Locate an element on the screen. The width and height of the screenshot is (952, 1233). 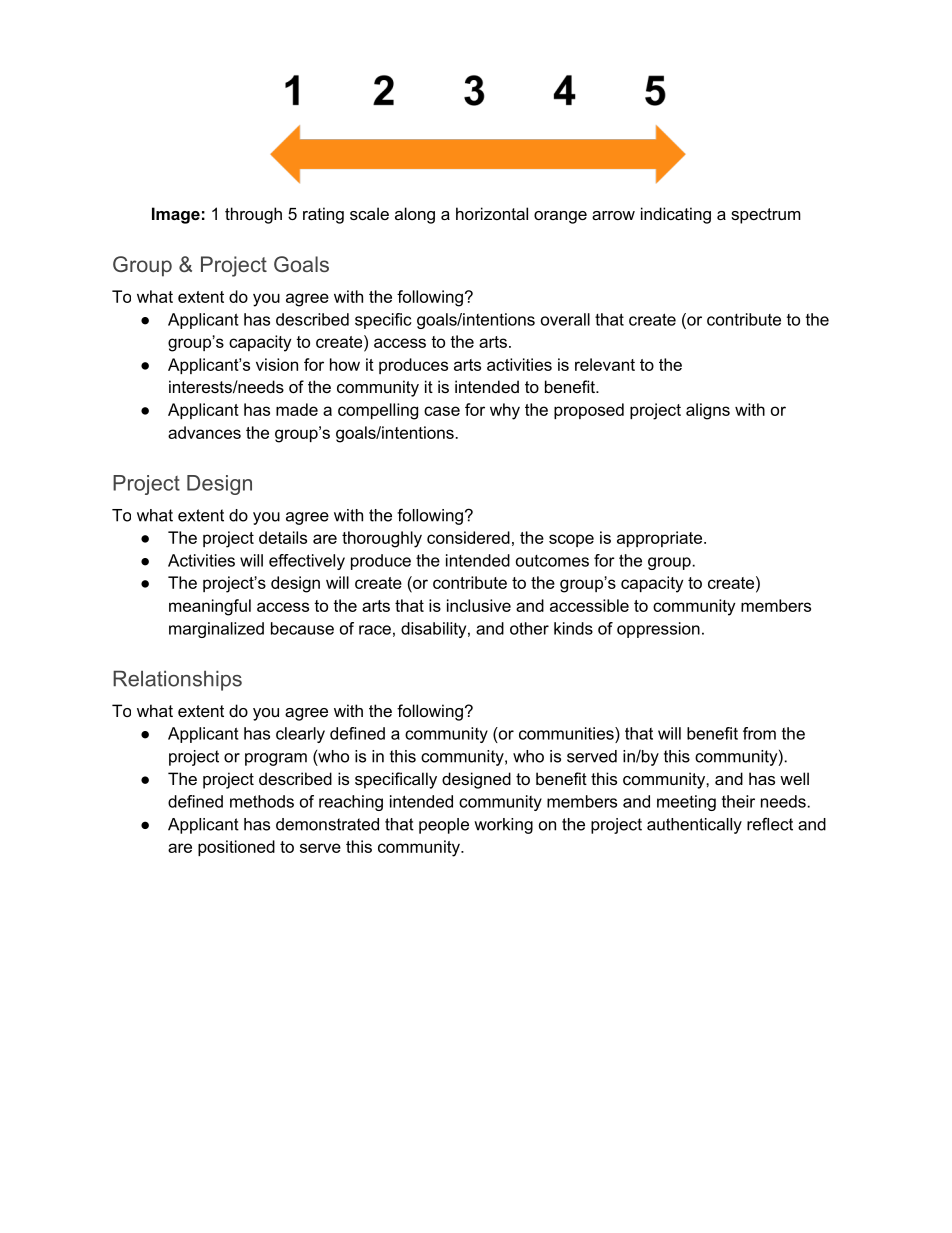
positioned is located at coordinates (236, 848).
